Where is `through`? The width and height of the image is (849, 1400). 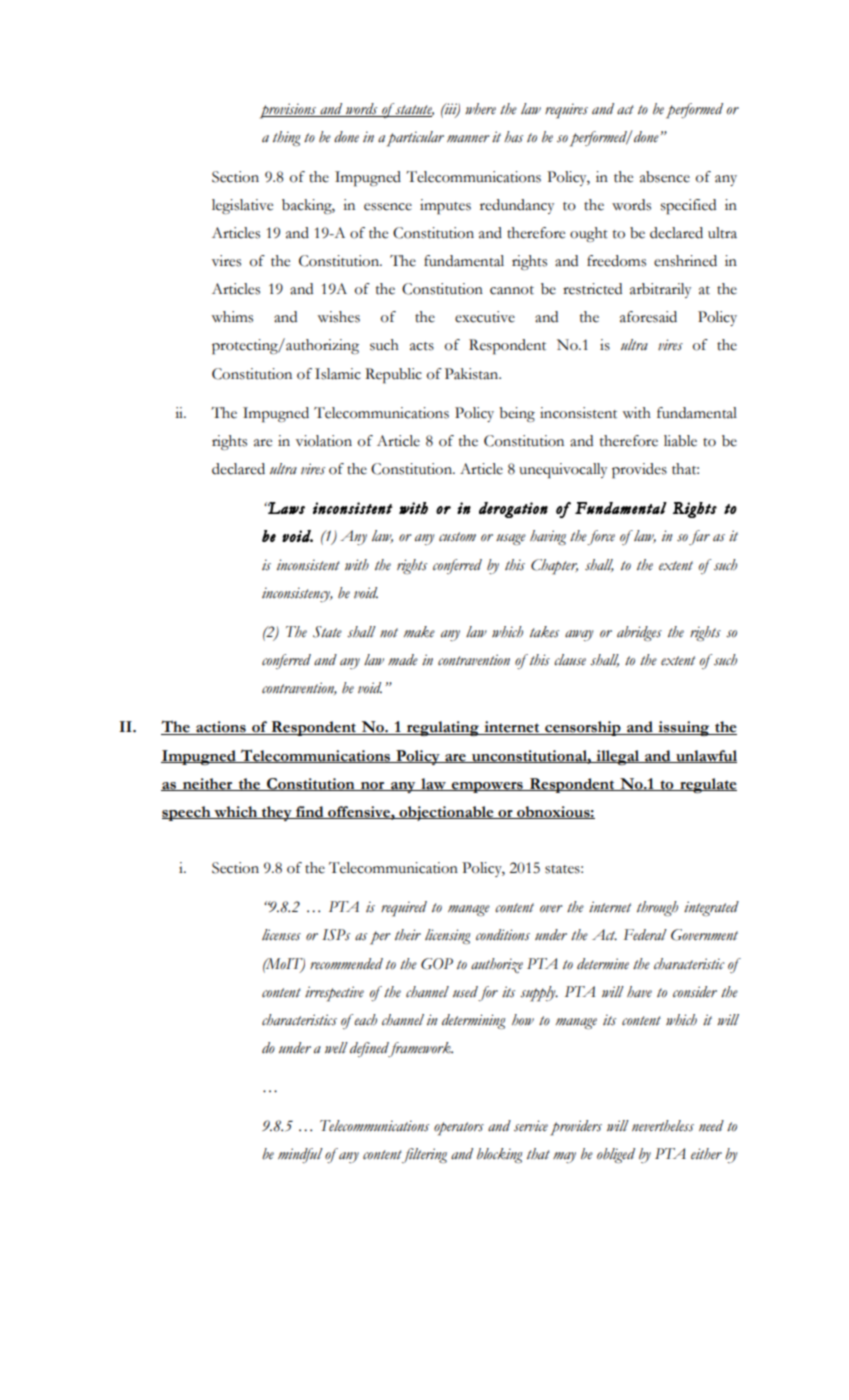
through is located at coordinates (657, 908).
